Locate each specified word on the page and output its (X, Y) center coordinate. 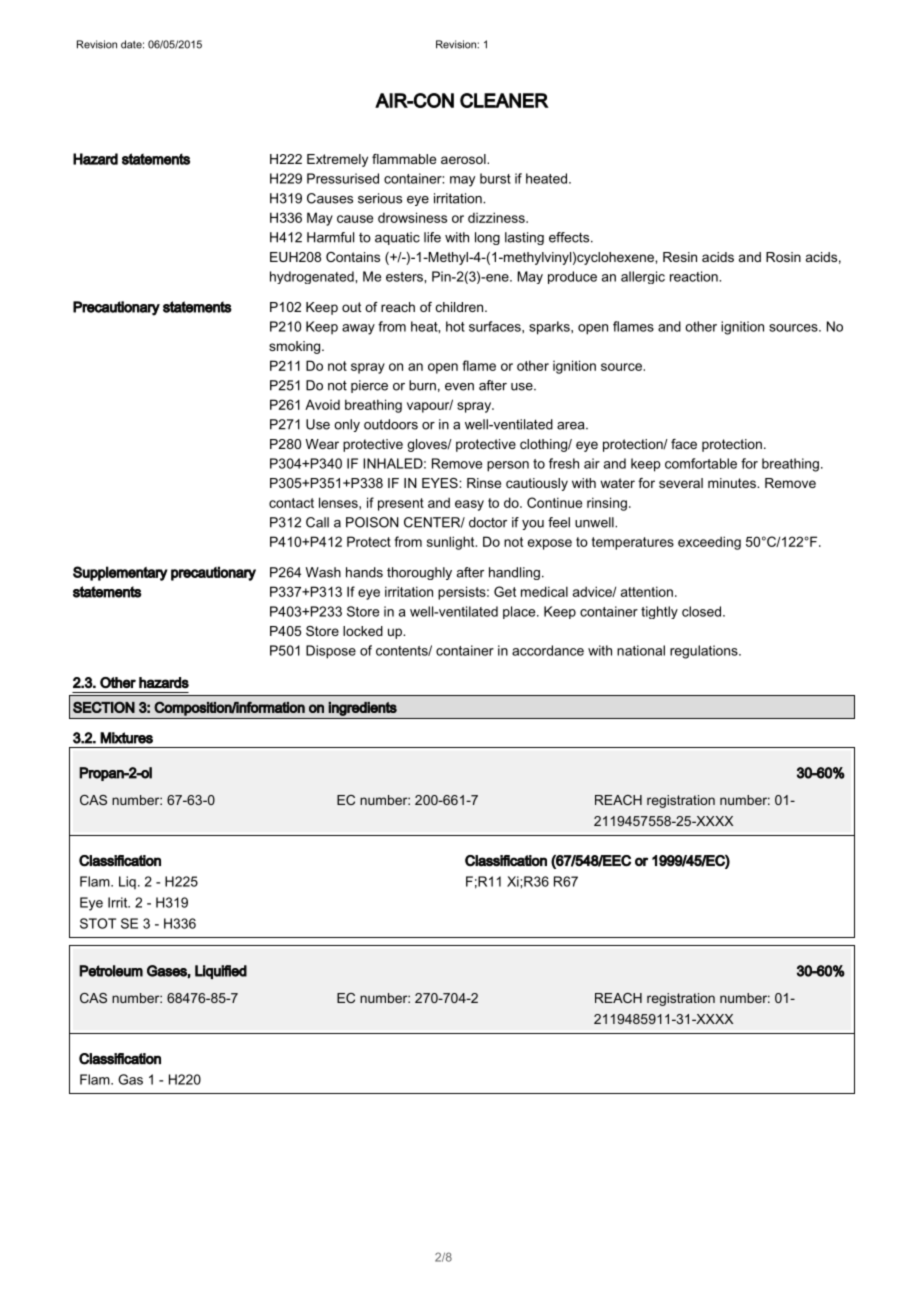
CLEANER (504, 100)
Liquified (221, 972)
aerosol (464, 159)
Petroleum (111, 971)
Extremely (337, 160)
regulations (705, 652)
